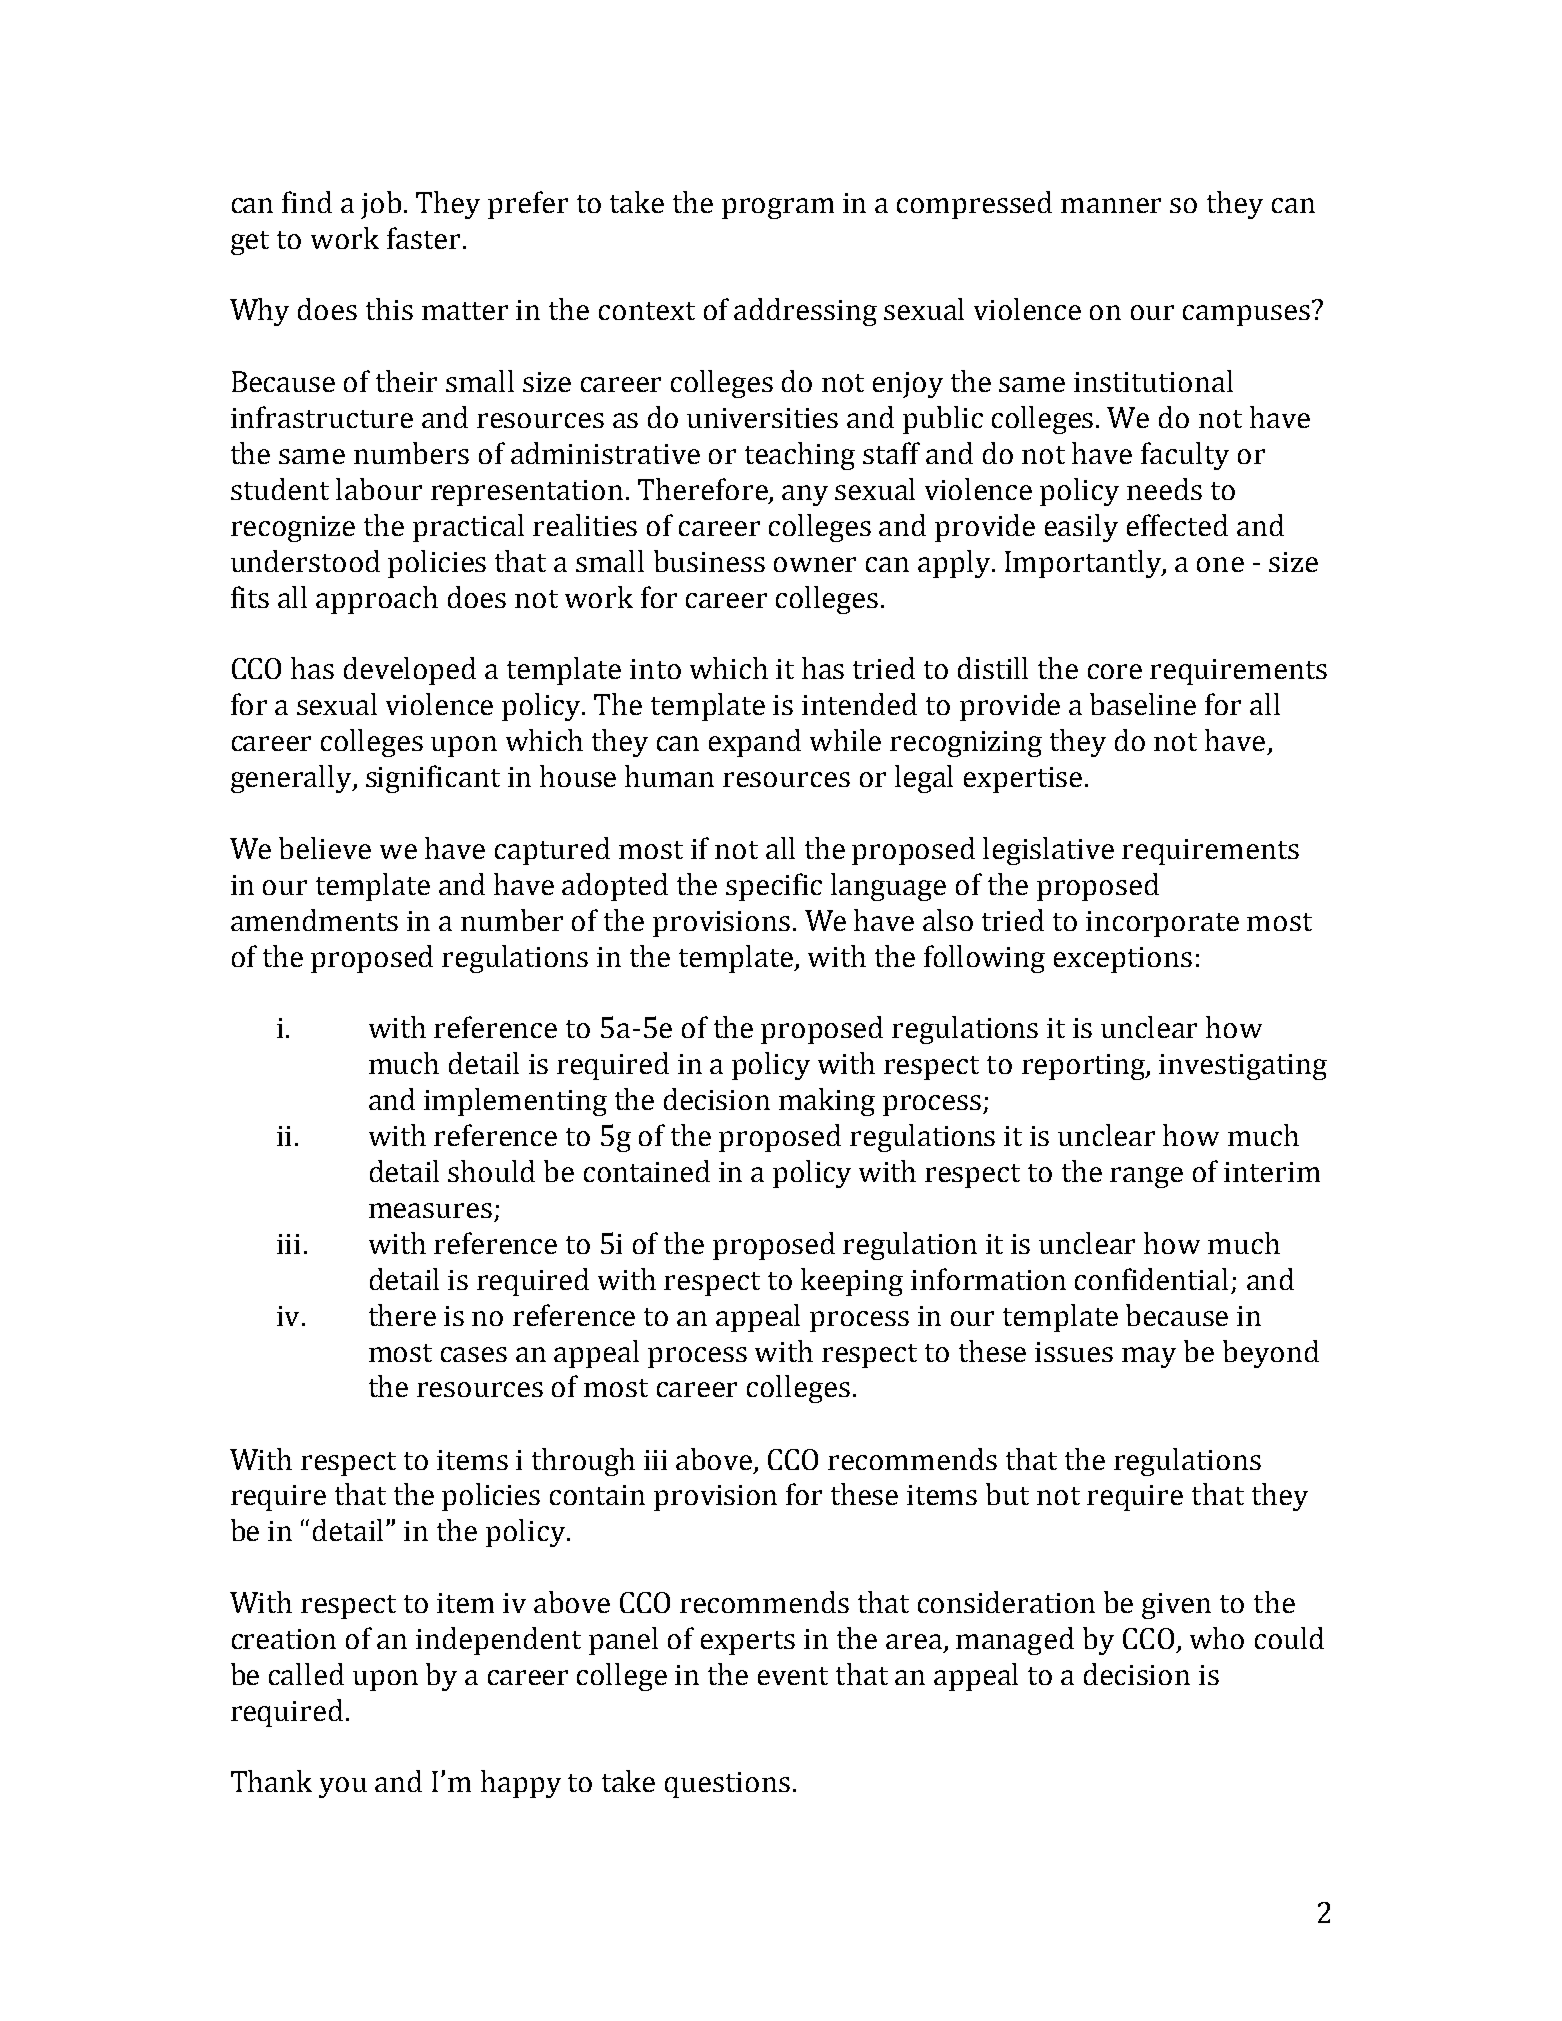 The image size is (1562, 2021). I want to click on you, so click(343, 1787).
